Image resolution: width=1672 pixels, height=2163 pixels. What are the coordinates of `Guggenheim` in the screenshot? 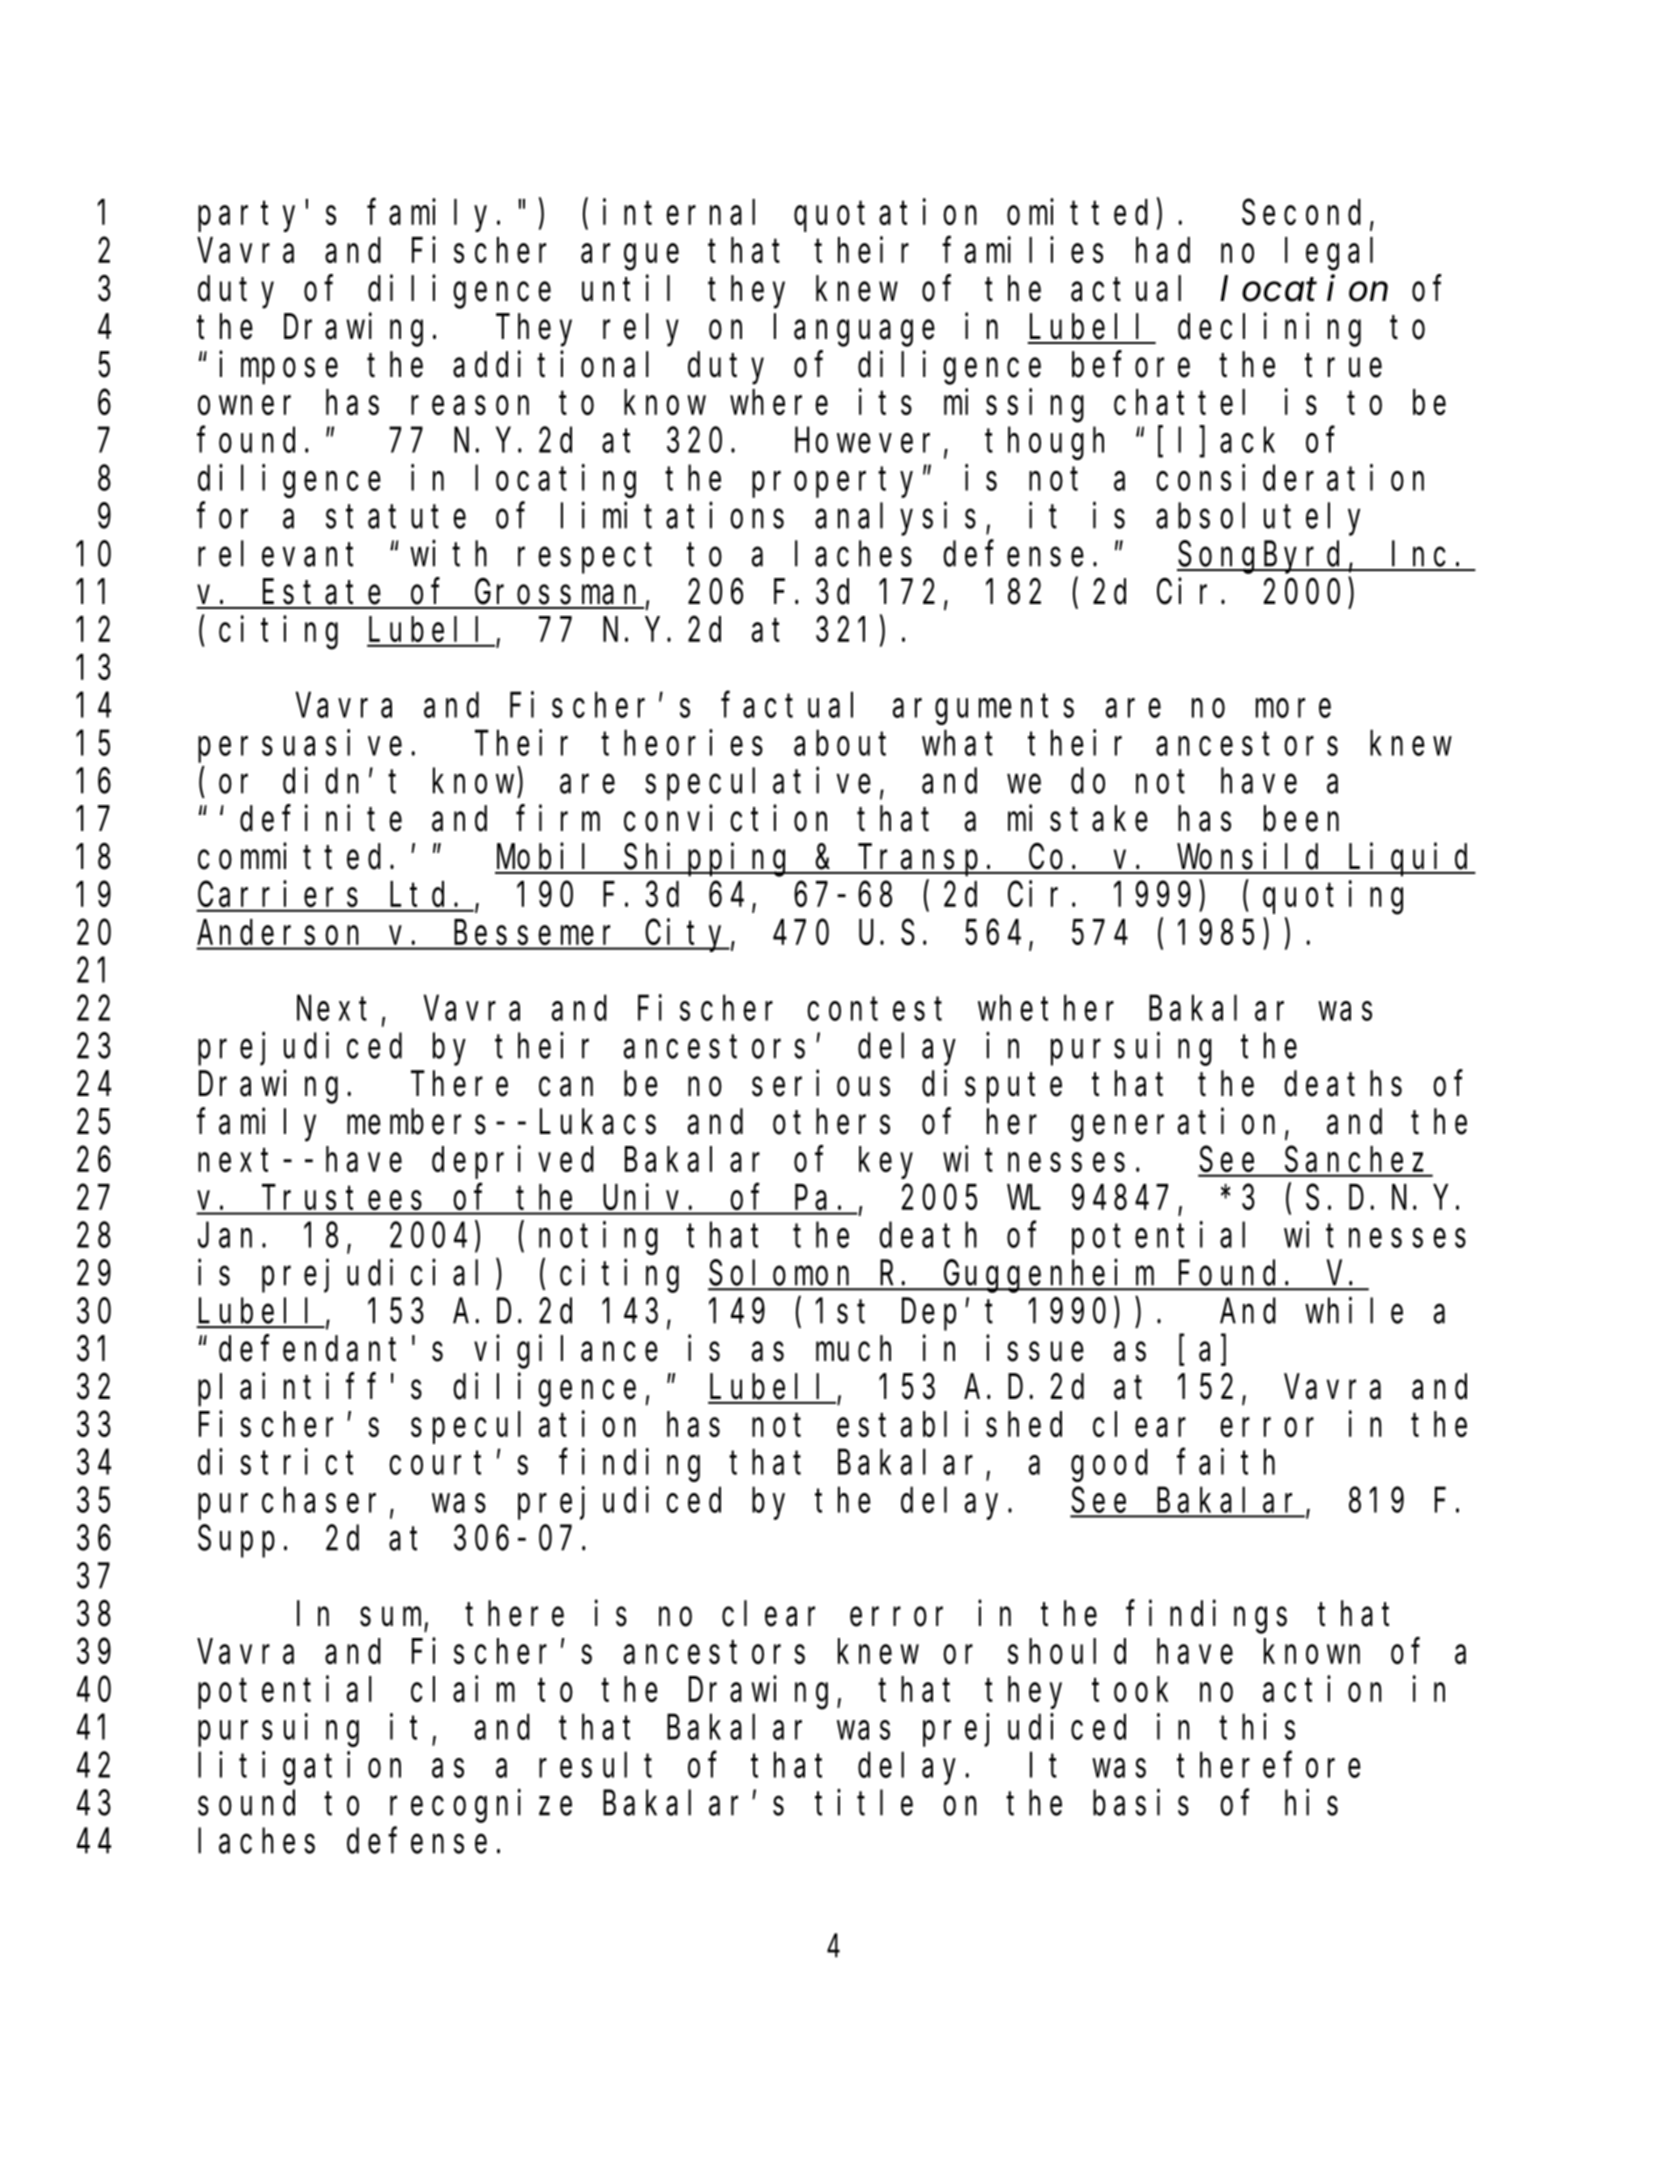 It's located at (1049, 1276).
